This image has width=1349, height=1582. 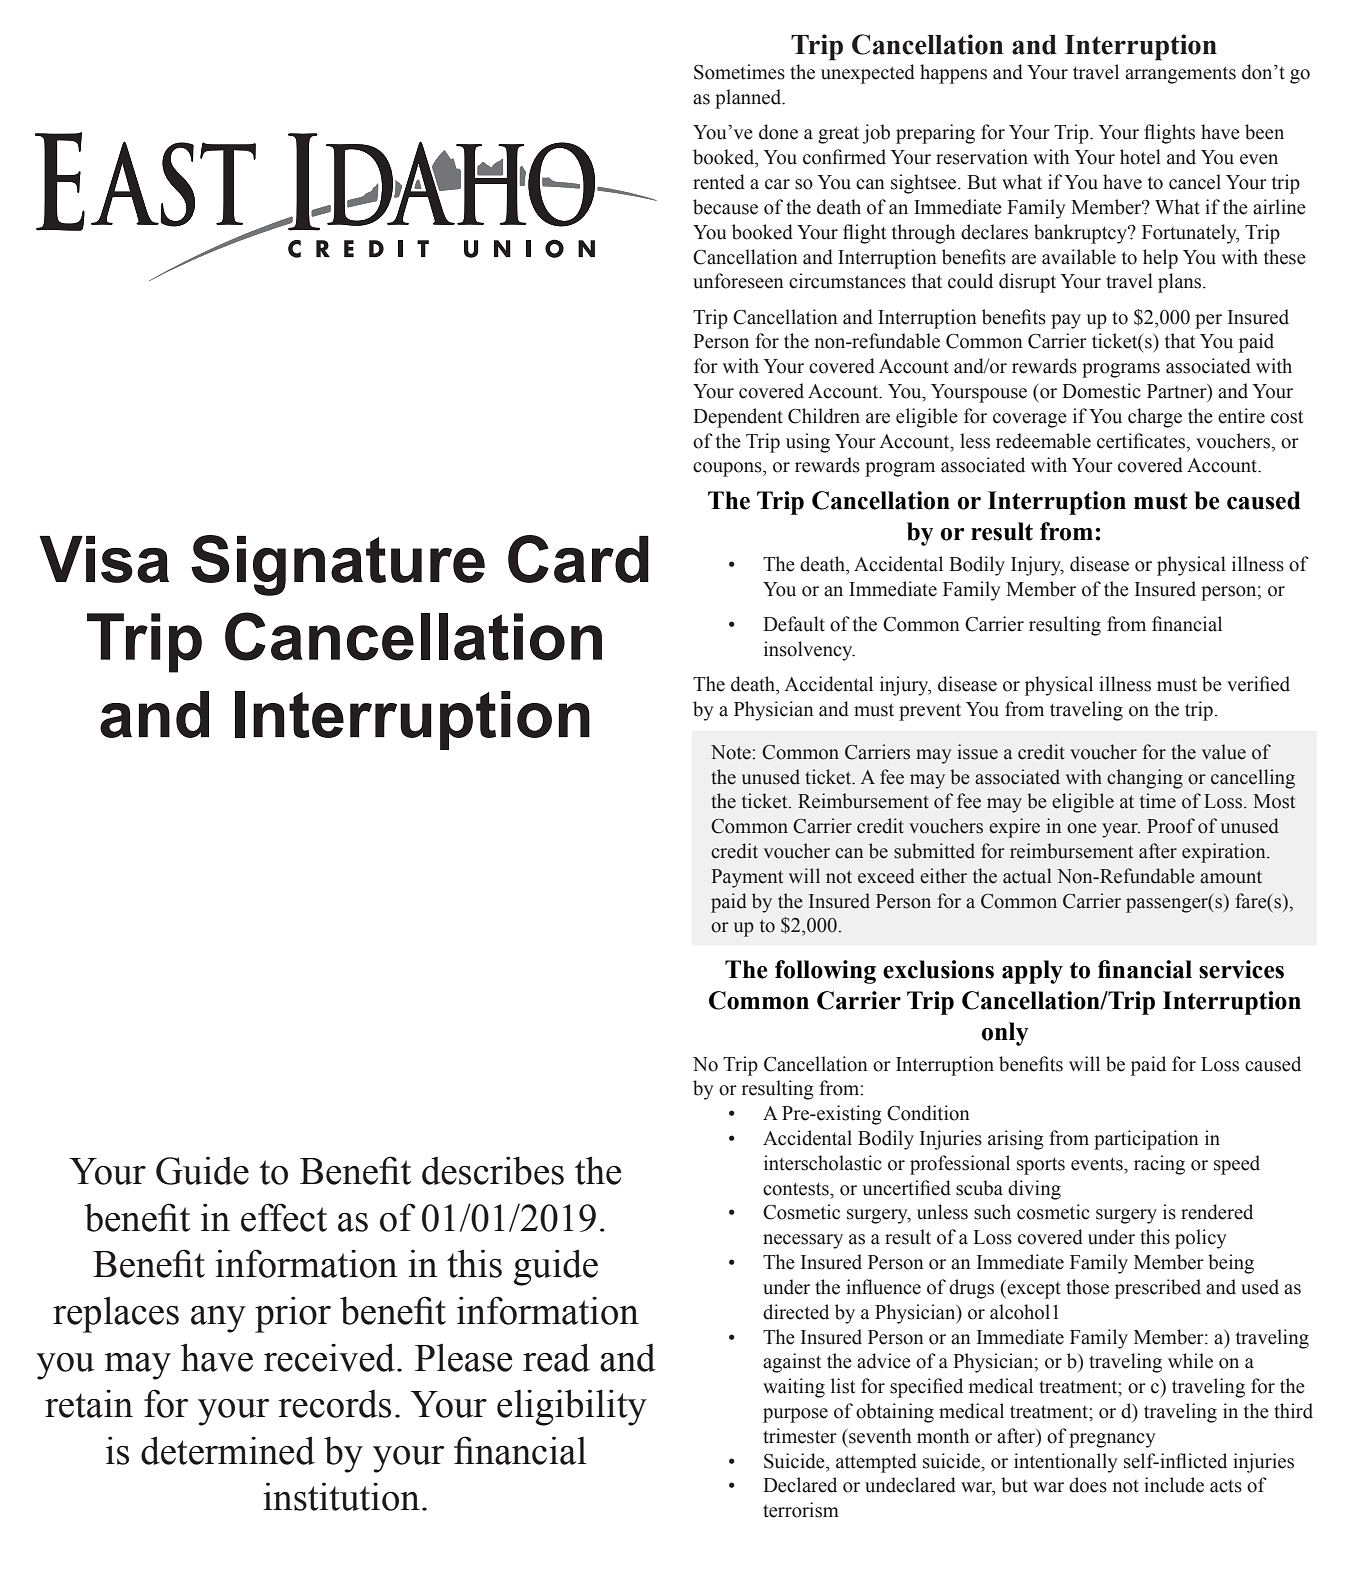 What do you see at coordinates (578, 559) in the image?
I see `Card` at bounding box center [578, 559].
